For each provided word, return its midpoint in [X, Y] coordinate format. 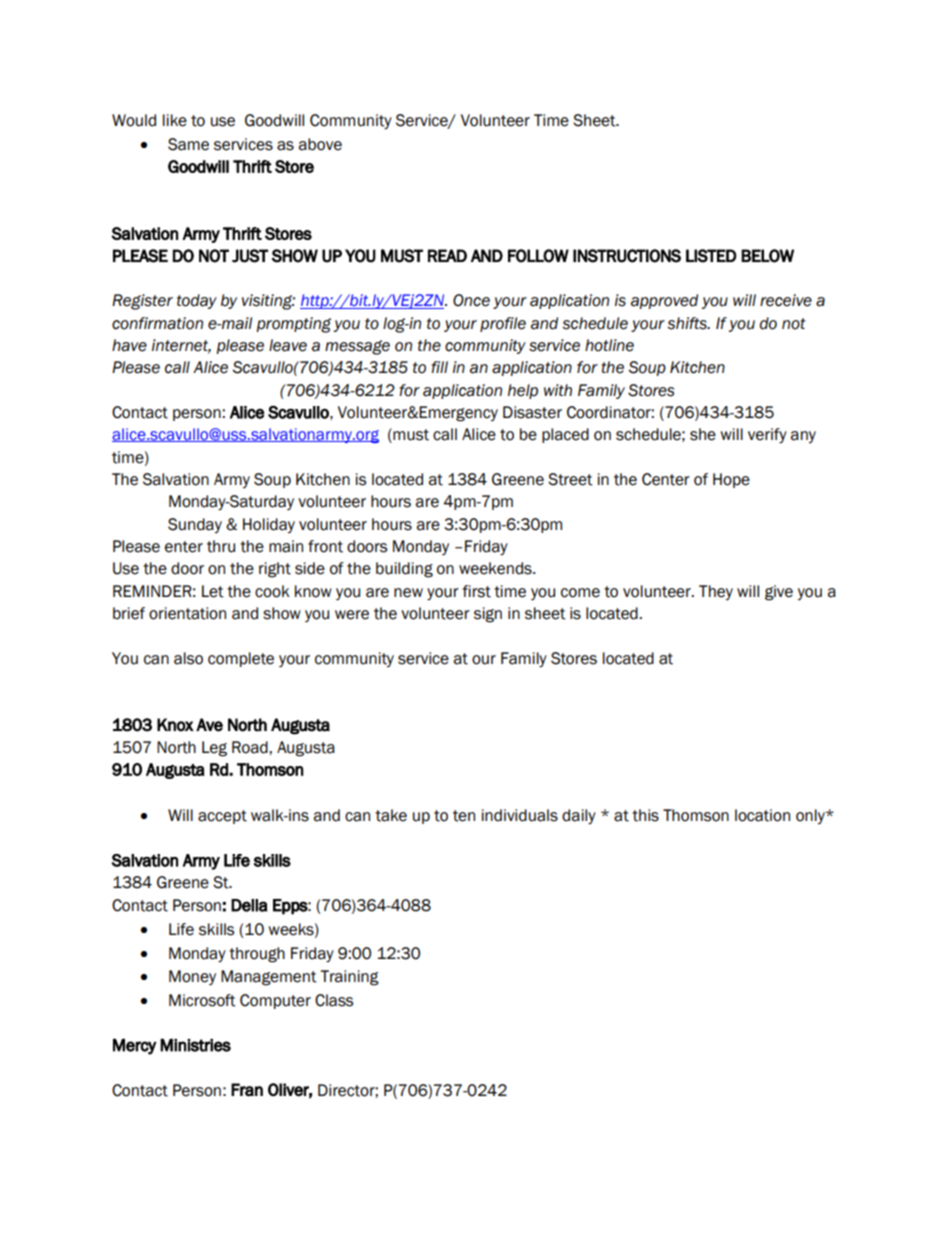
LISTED [711, 256]
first [476, 591]
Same [188, 144]
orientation [187, 613]
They [716, 592]
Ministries [195, 1045]
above [320, 144]
